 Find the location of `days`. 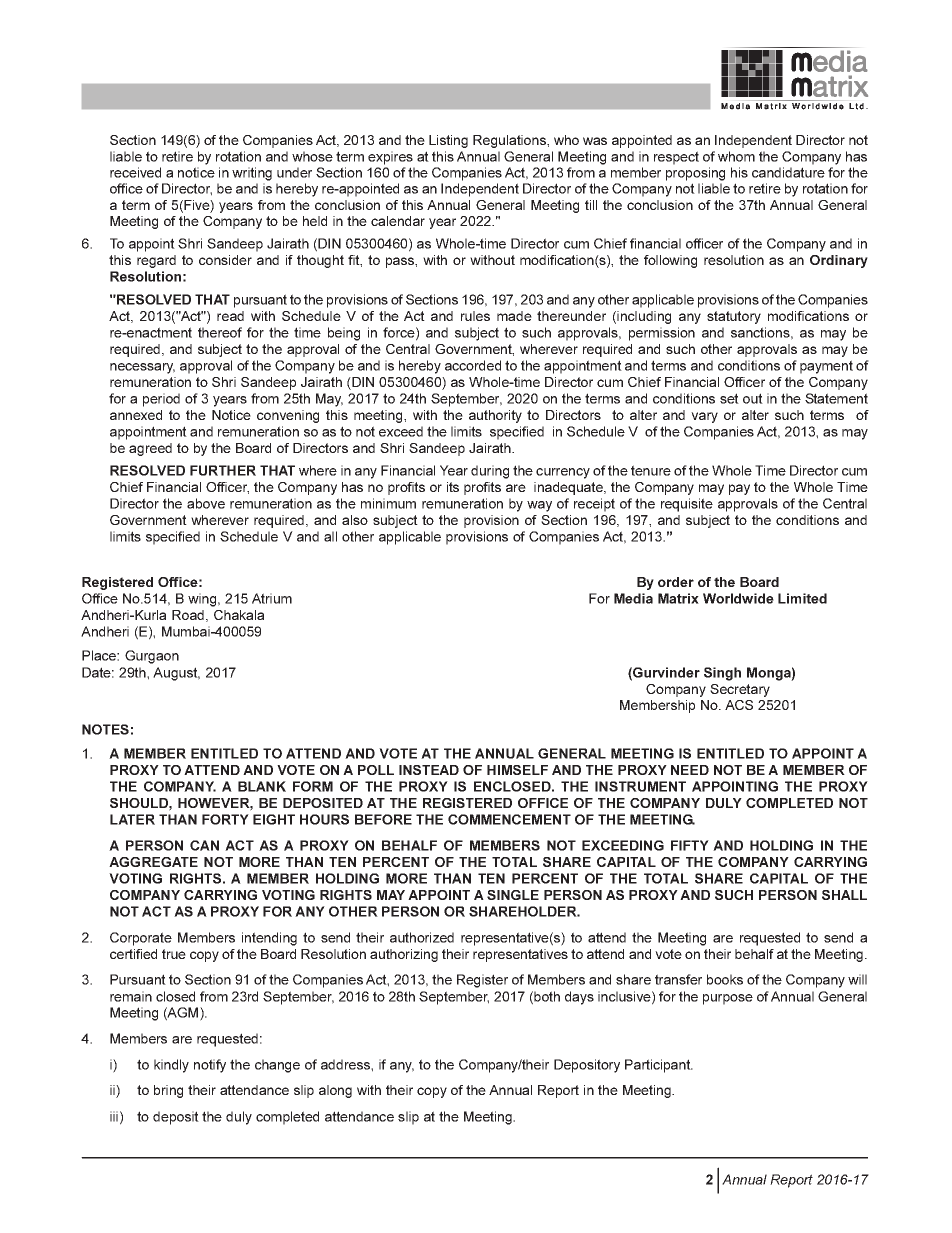

days is located at coordinates (579, 998).
